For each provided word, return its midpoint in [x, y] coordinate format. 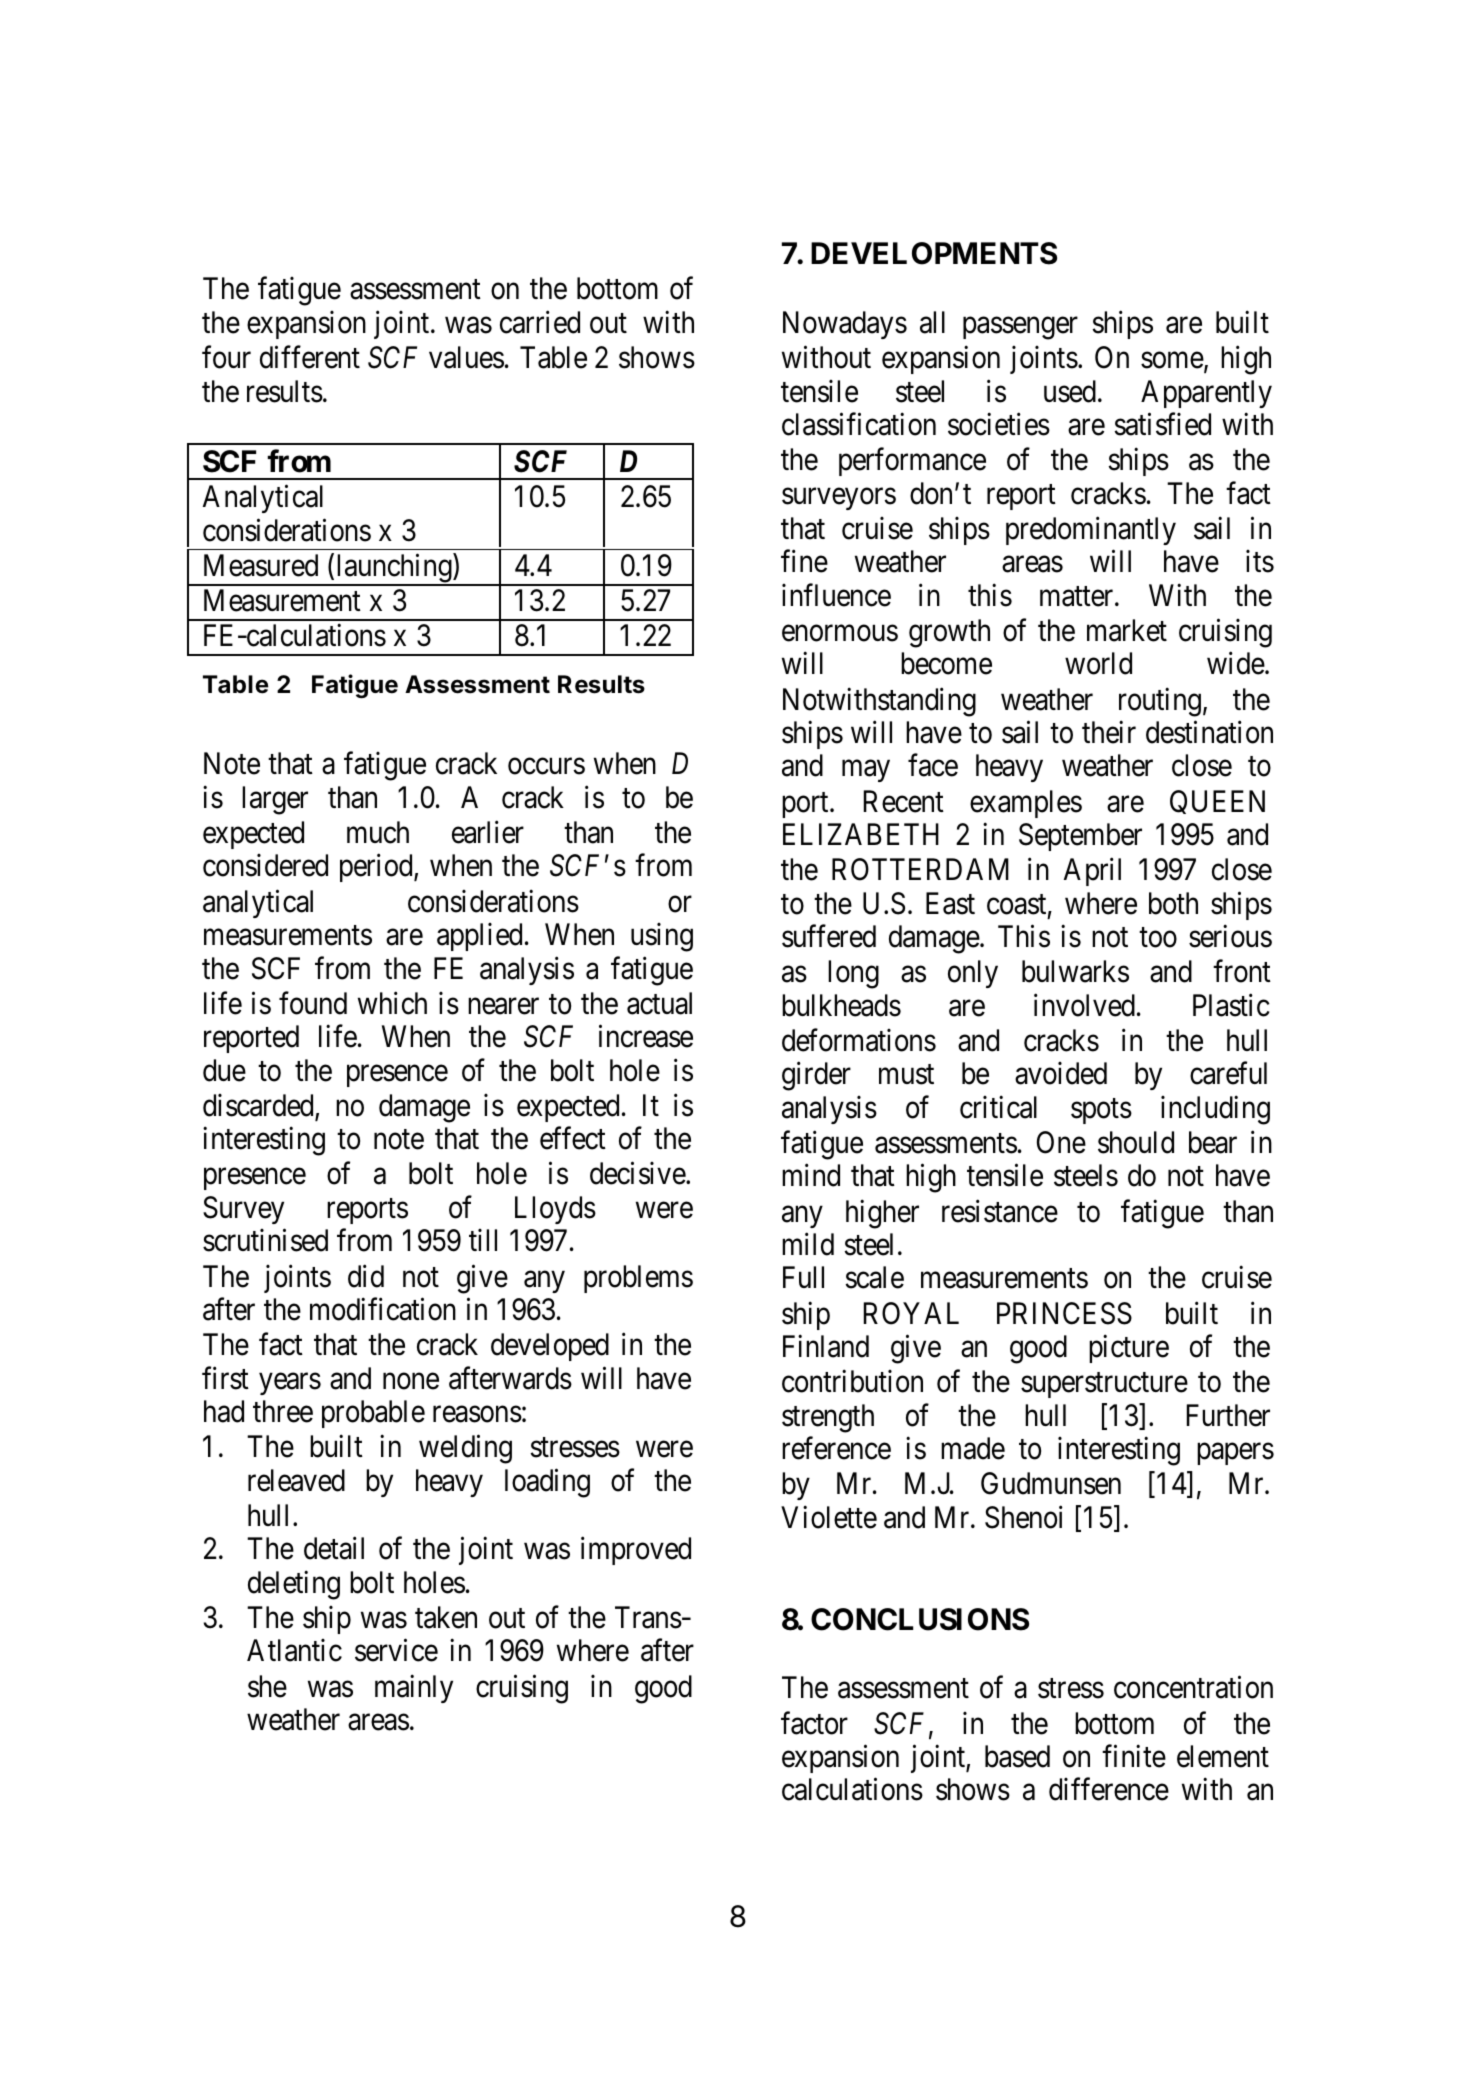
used [1071, 391]
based [1017, 1756]
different [310, 357]
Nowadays [845, 325]
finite [1134, 1756]
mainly [414, 1688]
